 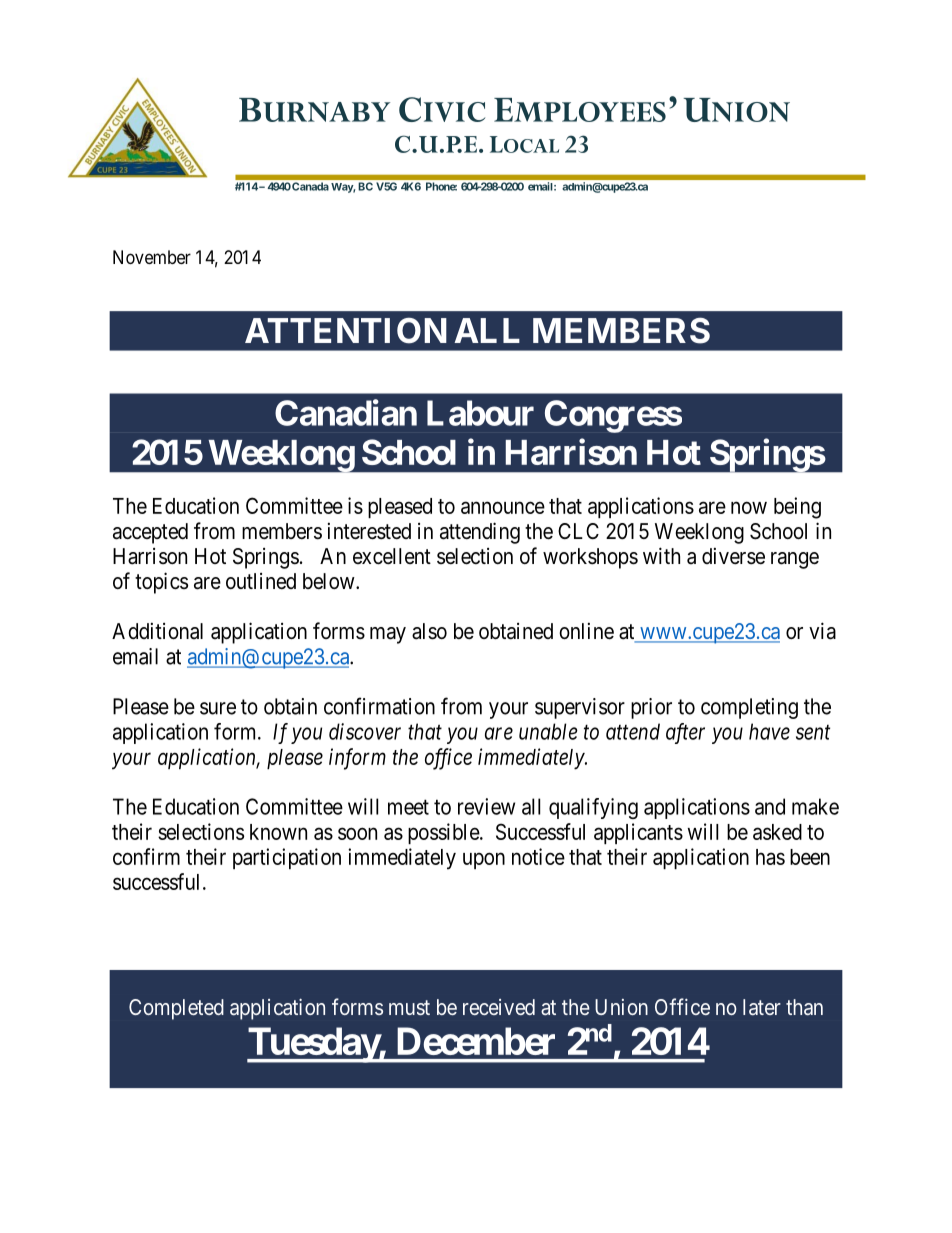 What do you see at coordinates (822, 631) in the page?
I see `via` at bounding box center [822, 631].
